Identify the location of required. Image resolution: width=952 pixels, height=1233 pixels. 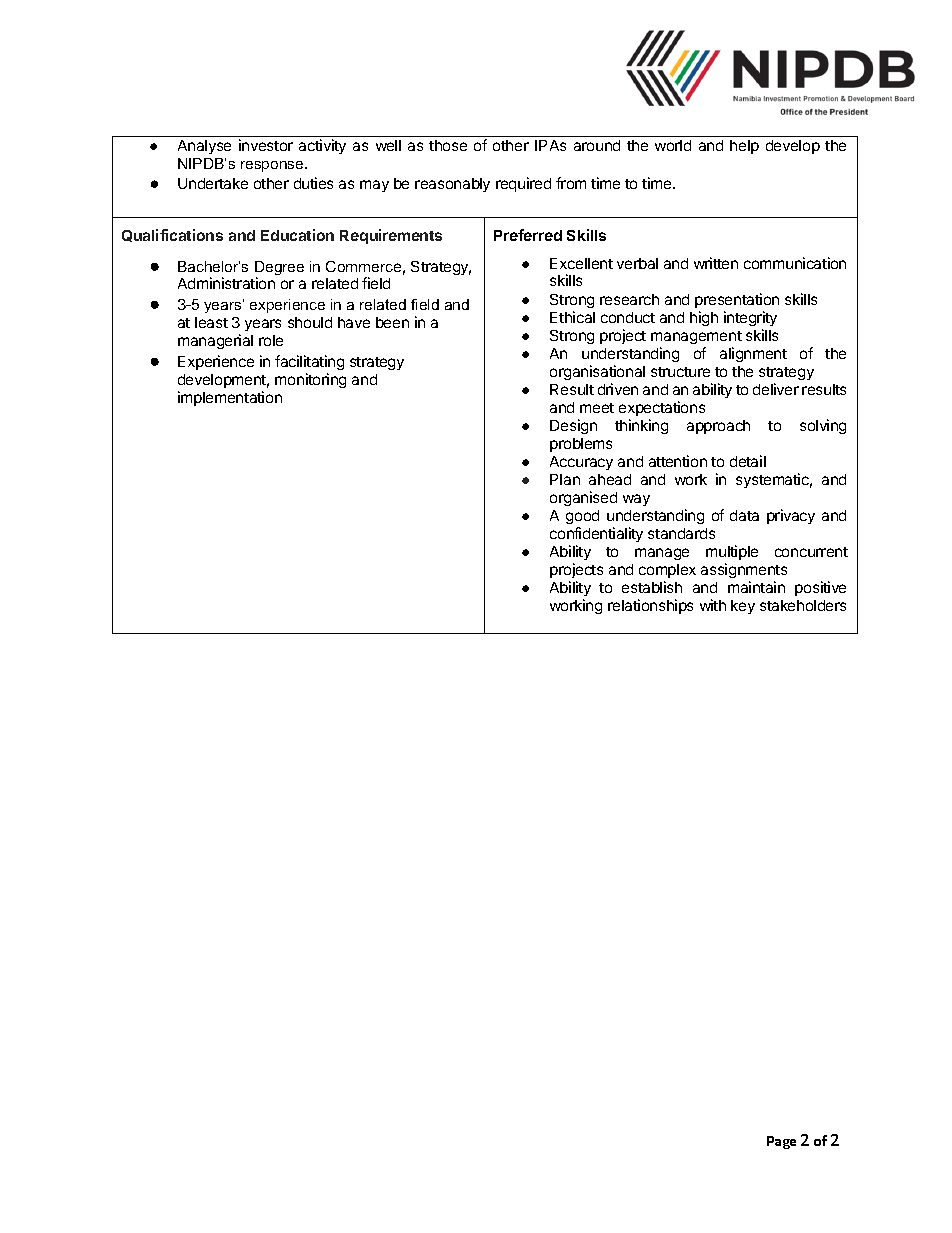
(523, 184).
